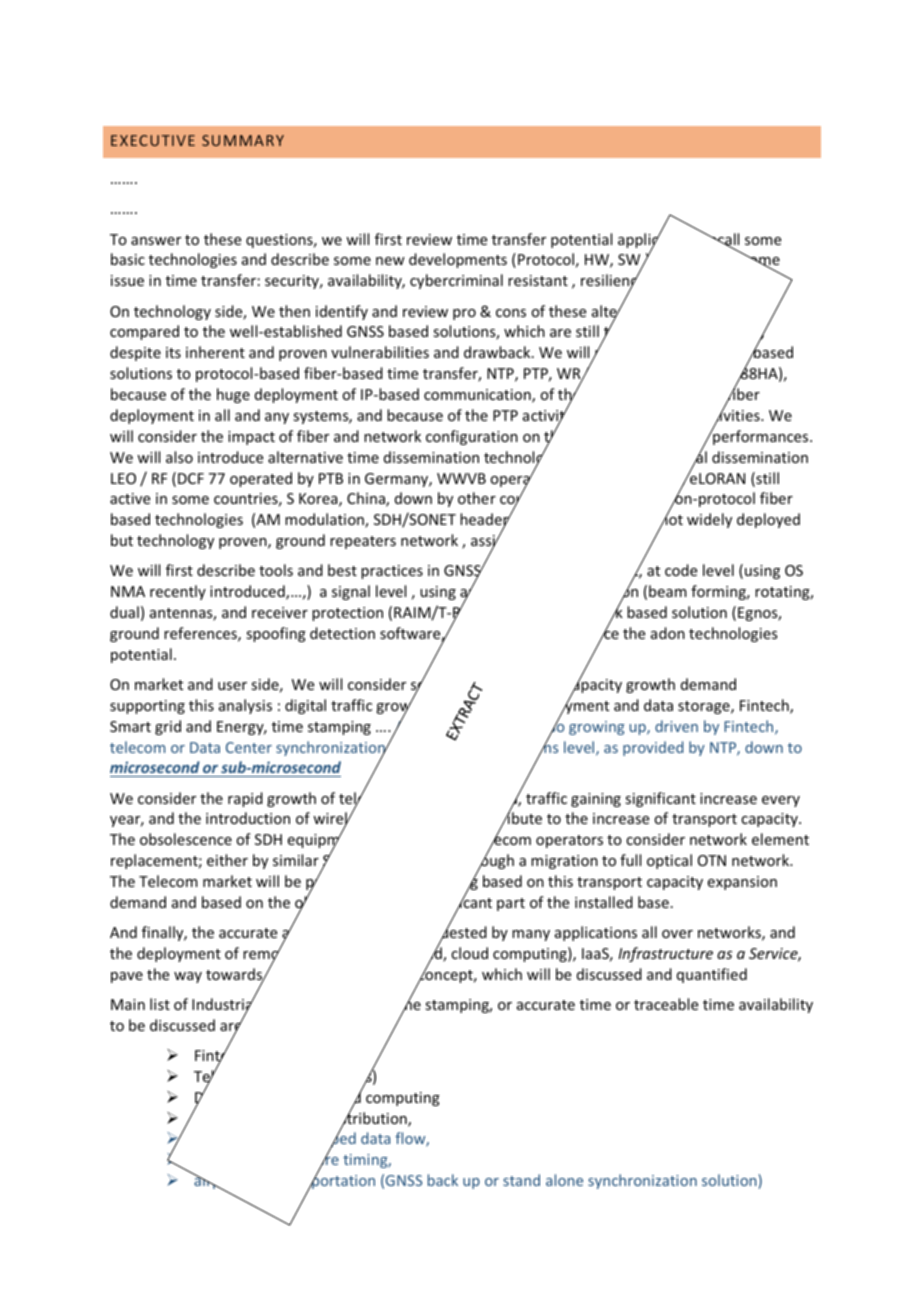  I want to click on widely, so click(709, 520).
